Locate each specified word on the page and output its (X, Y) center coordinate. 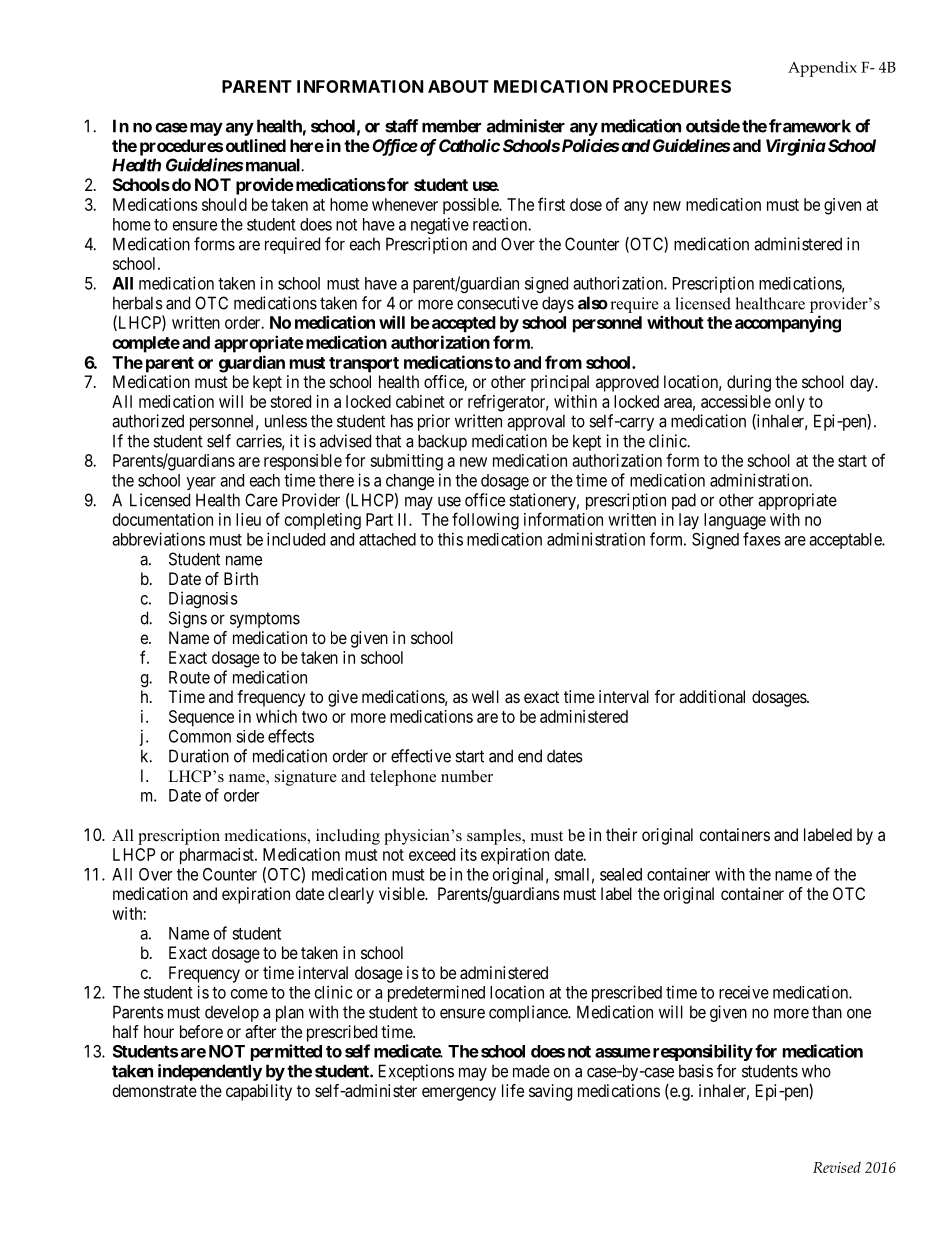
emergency (459, 1094)
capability (259, 1092)
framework (810, 126)
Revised (837, 1167)
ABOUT (458, 86)
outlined (256, 145)
